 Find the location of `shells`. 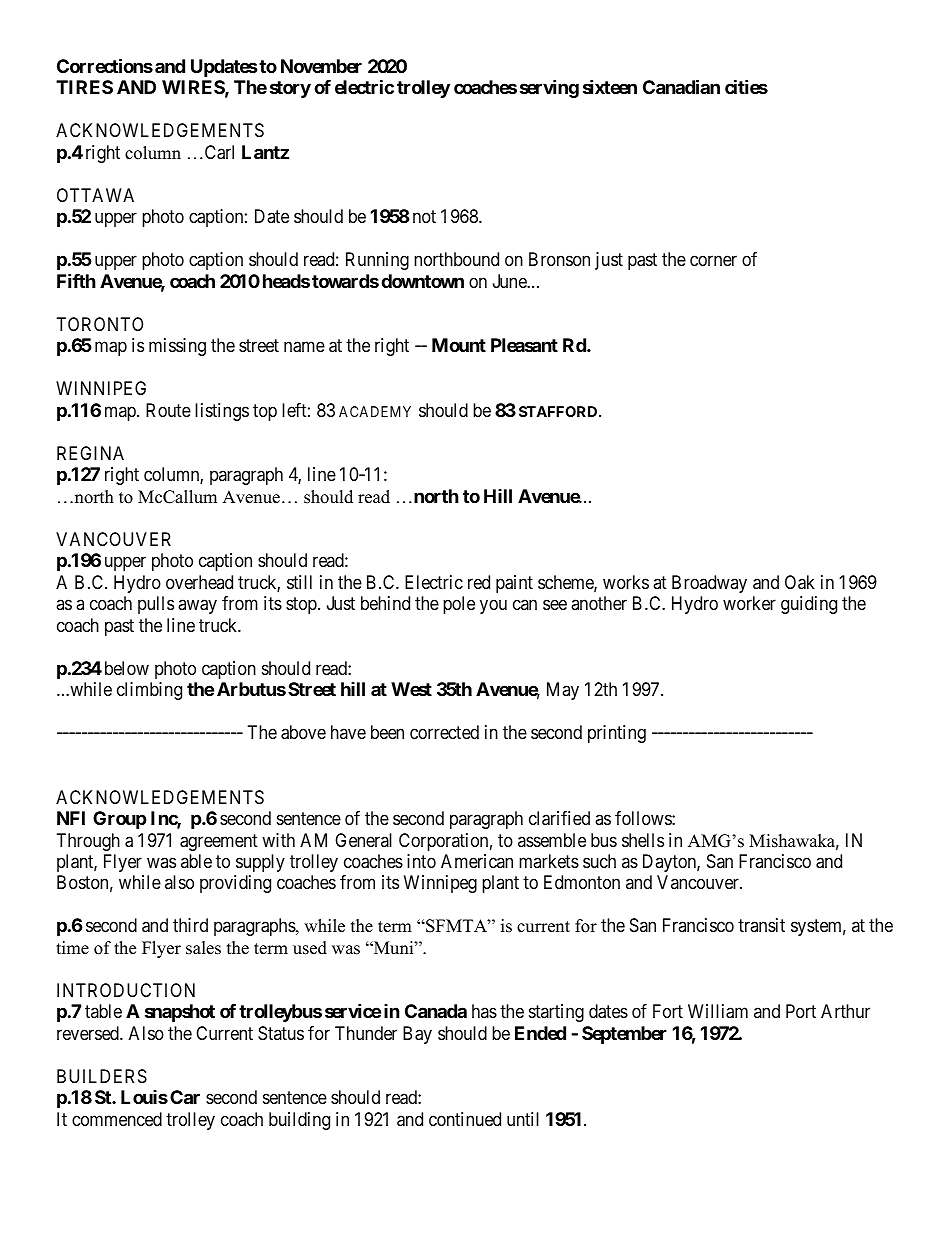

shells is located at coordinates (643, 840).
